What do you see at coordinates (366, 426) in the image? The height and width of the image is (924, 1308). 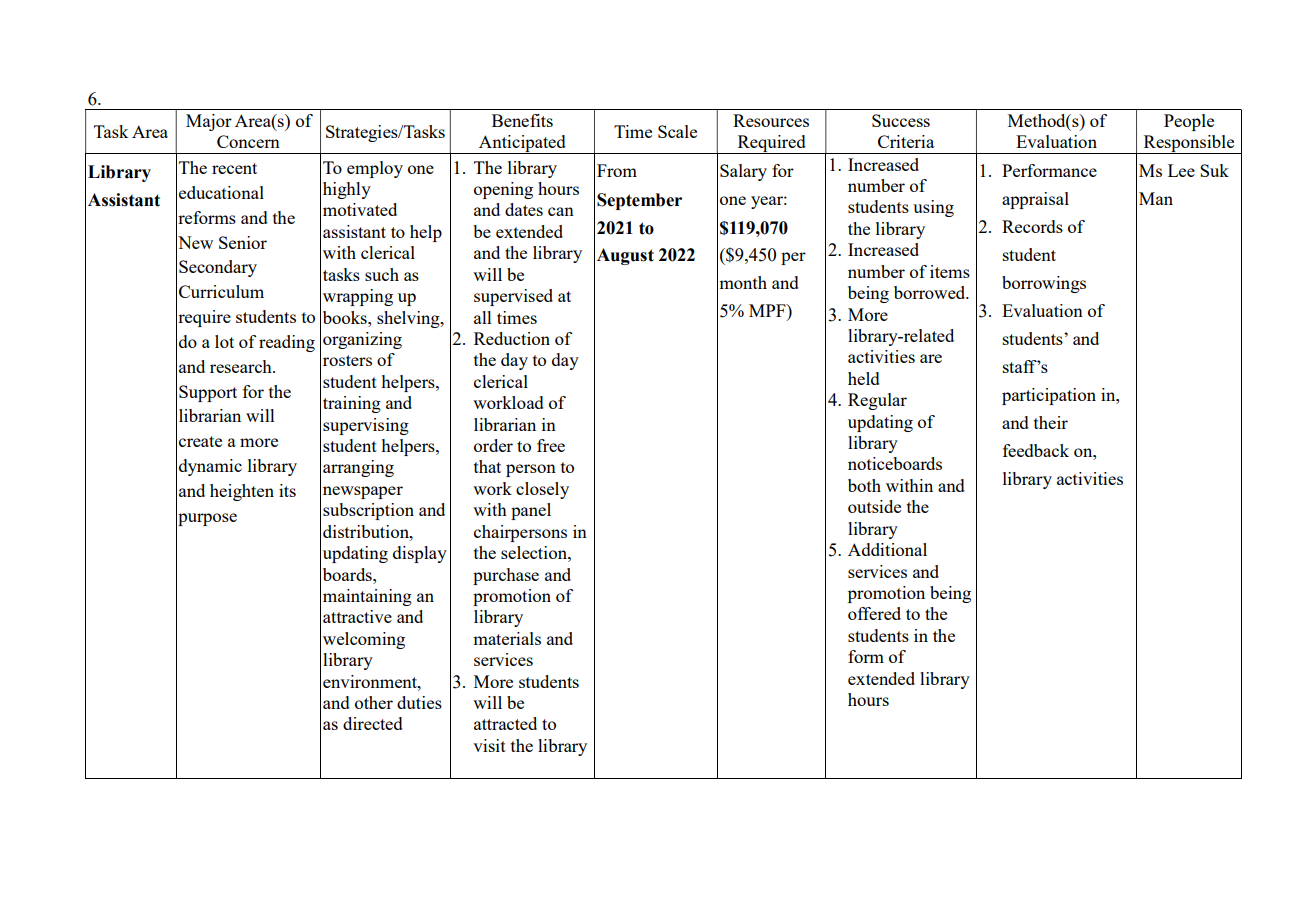 I see `supervising` at bounding box center [366, 426].
